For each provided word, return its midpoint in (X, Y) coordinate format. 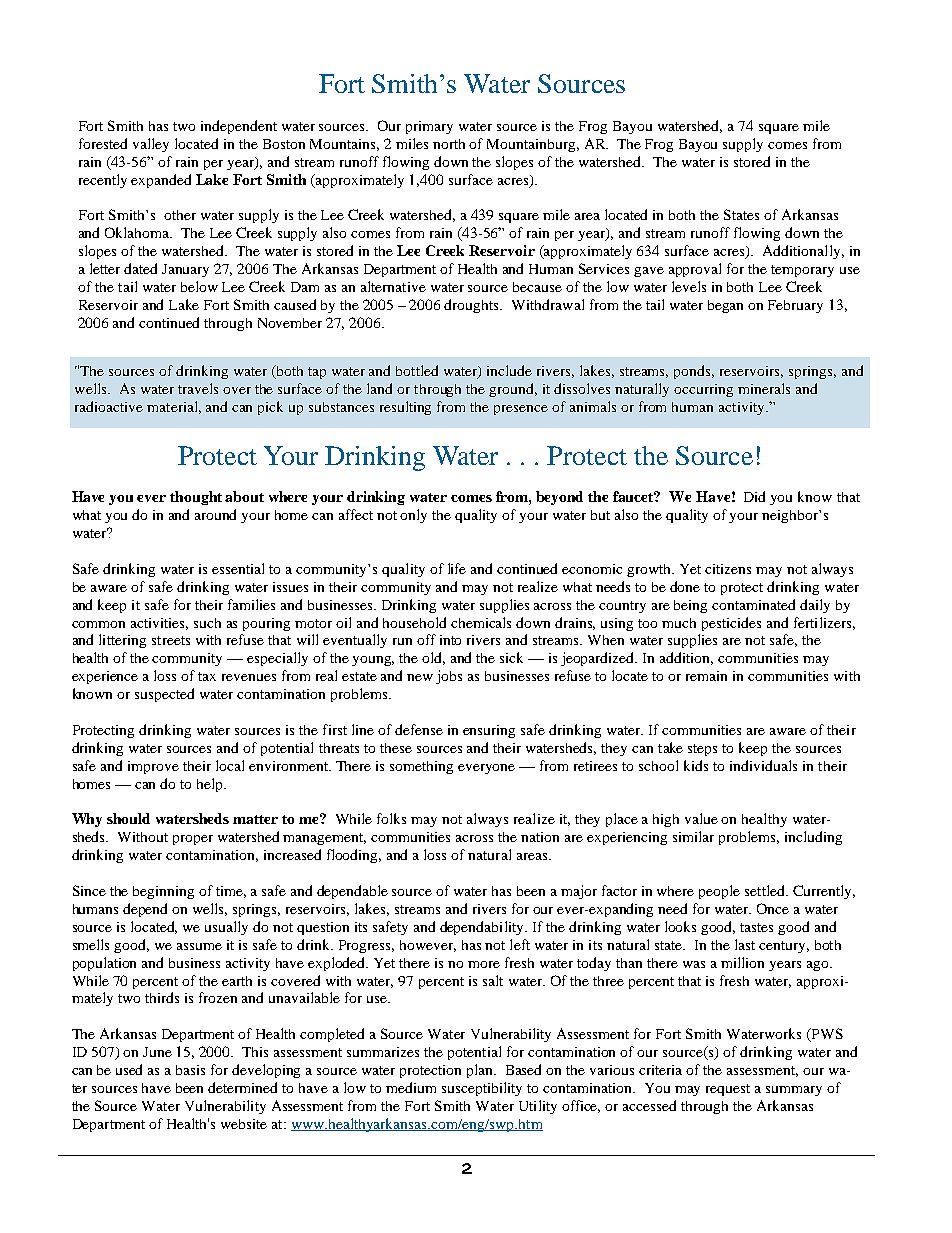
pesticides (731, 624)
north (449, 144)
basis (190, 1070)
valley (151, 145)
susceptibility (482, 1089)
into (450, 640)
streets (171, 640)
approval (695, 270)
